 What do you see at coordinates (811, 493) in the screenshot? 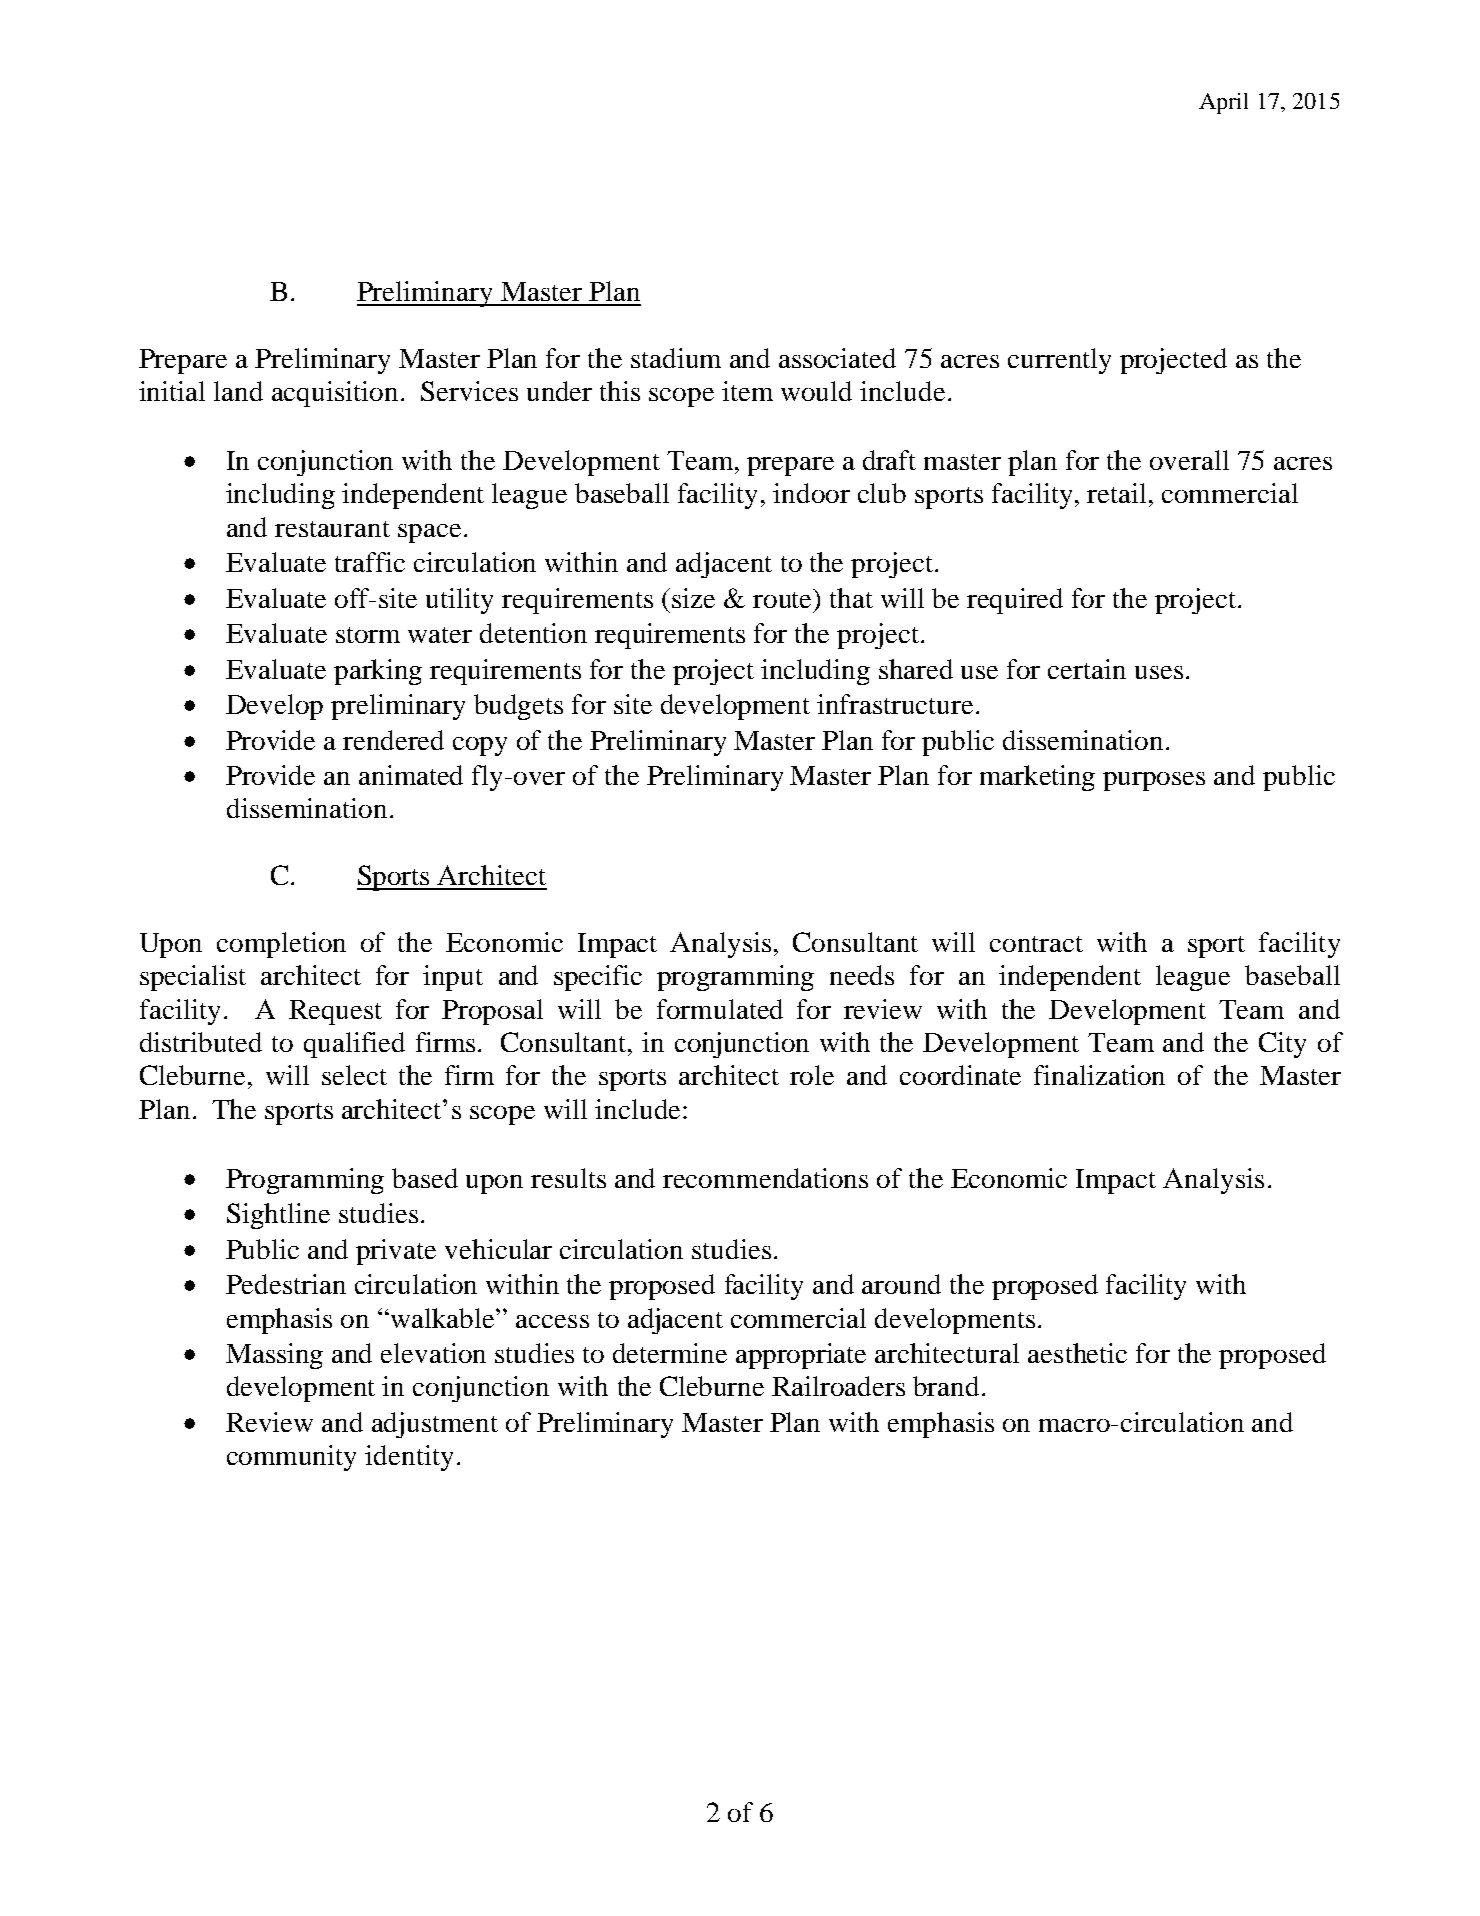
I see `indoor` at bounding box center [811, 493].
